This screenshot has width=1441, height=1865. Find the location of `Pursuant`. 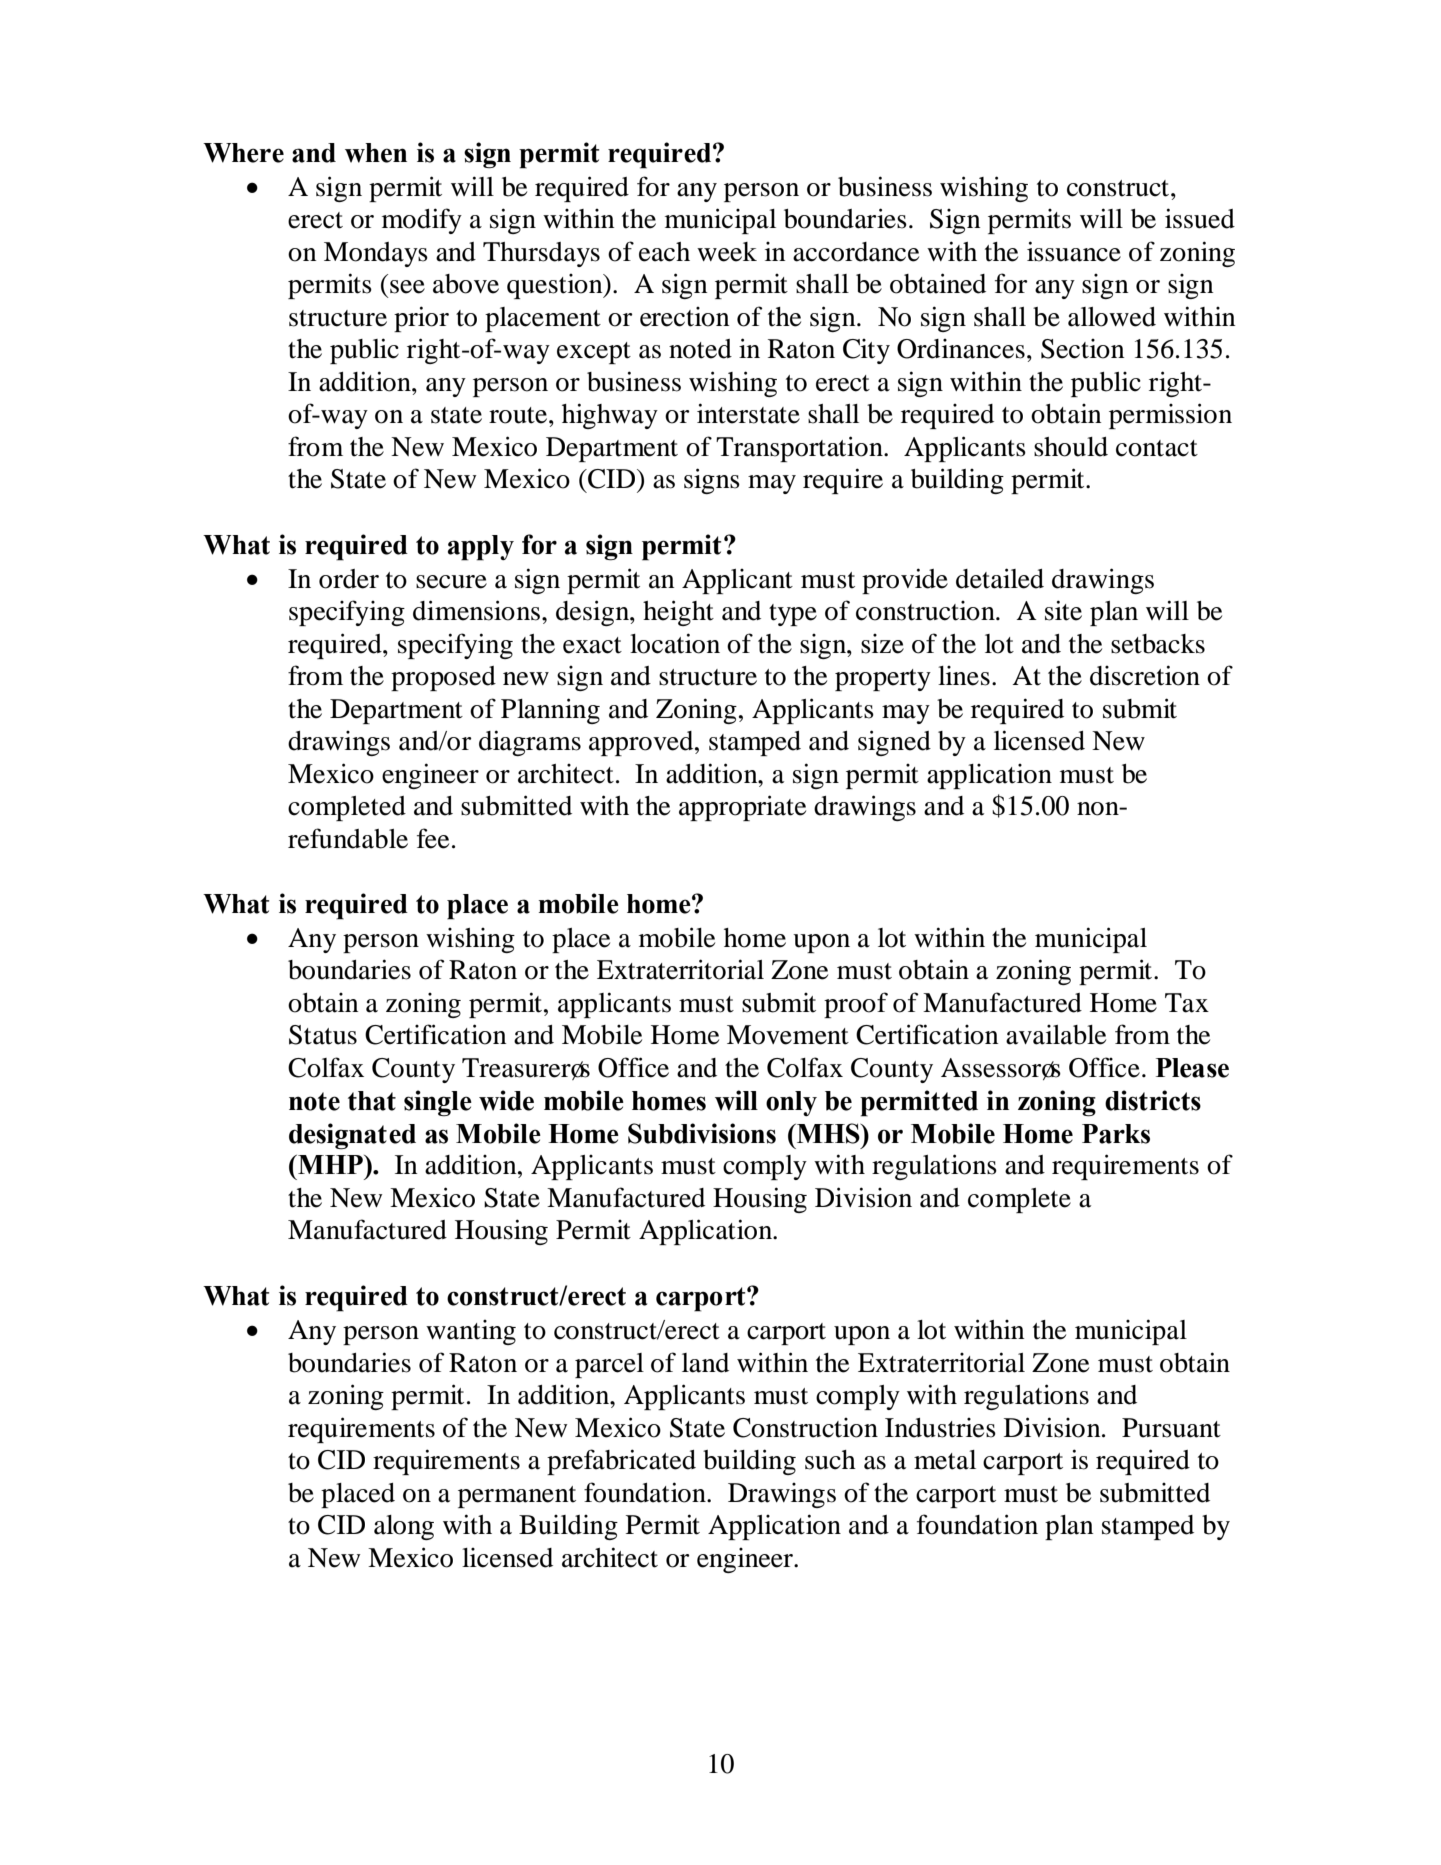

Pursuant is located at coordinates (1171, 1428).
